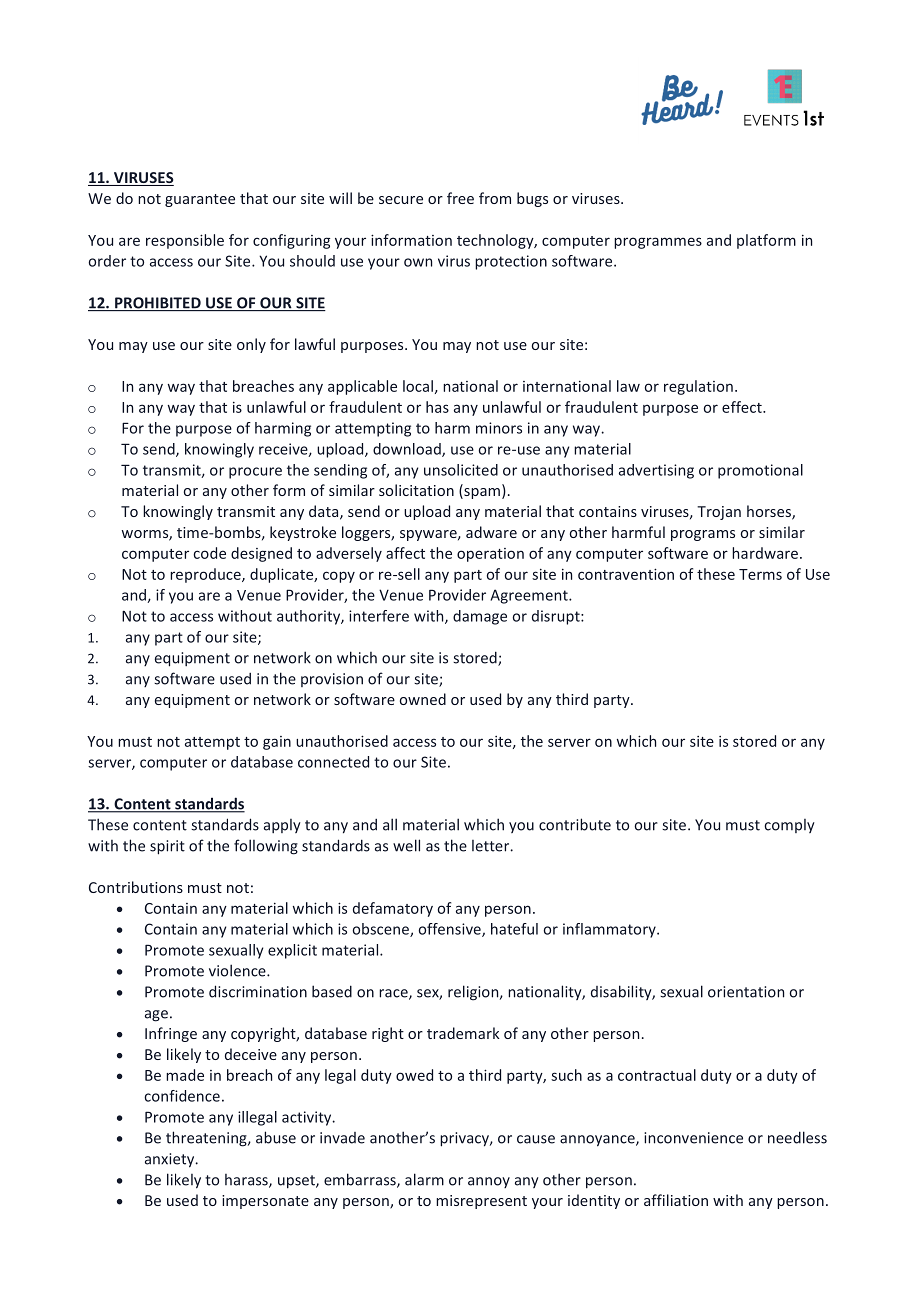 Image resolution: width=924 pixels, height=1309 pixels. Describe the element at coordinates (746, 992) in the image. I see `orientation` at that location.
